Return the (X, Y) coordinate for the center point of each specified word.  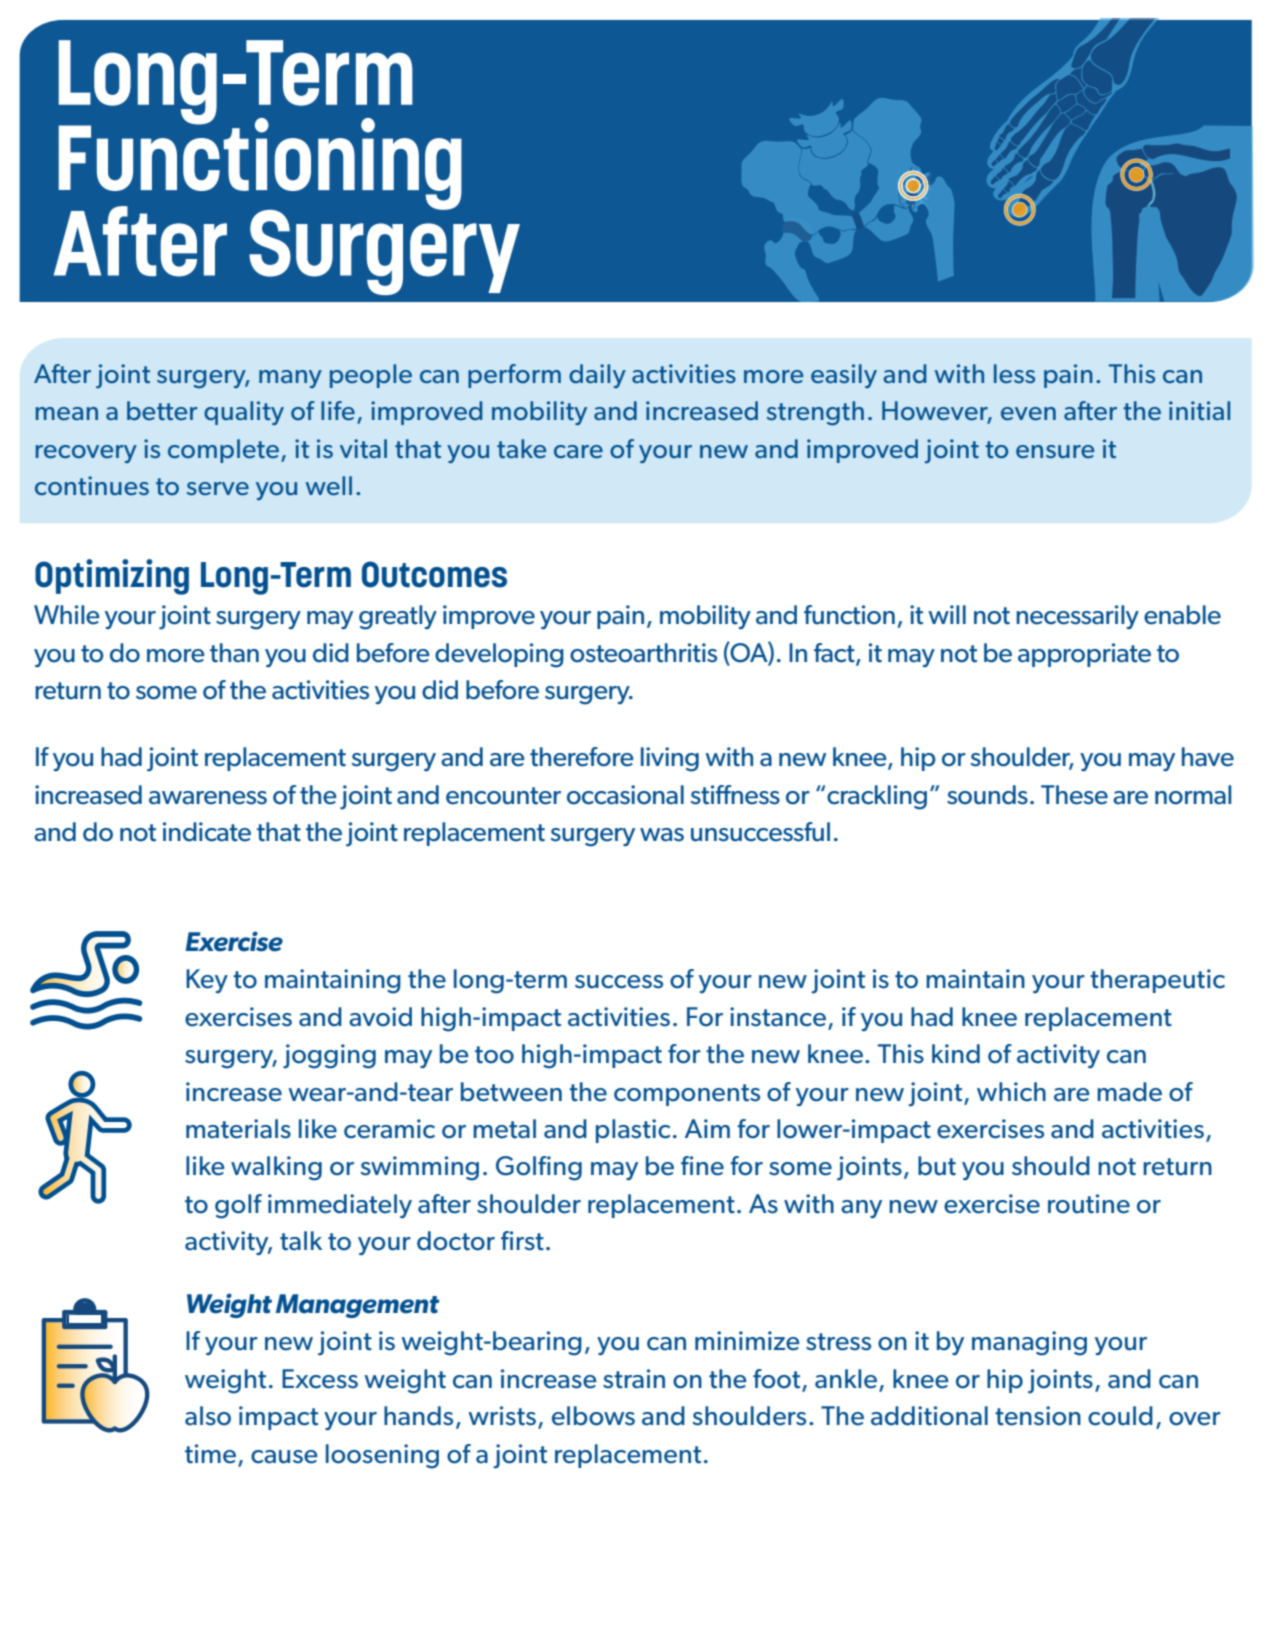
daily (597, 376)
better (162, 410)
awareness (208, 798)
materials (238, 1129)
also (208, 1416)
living (670, 759)
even (1028, 413)
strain (634, 1379)
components (687, 1095)
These (1074, 795)
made (1129, 1092)
